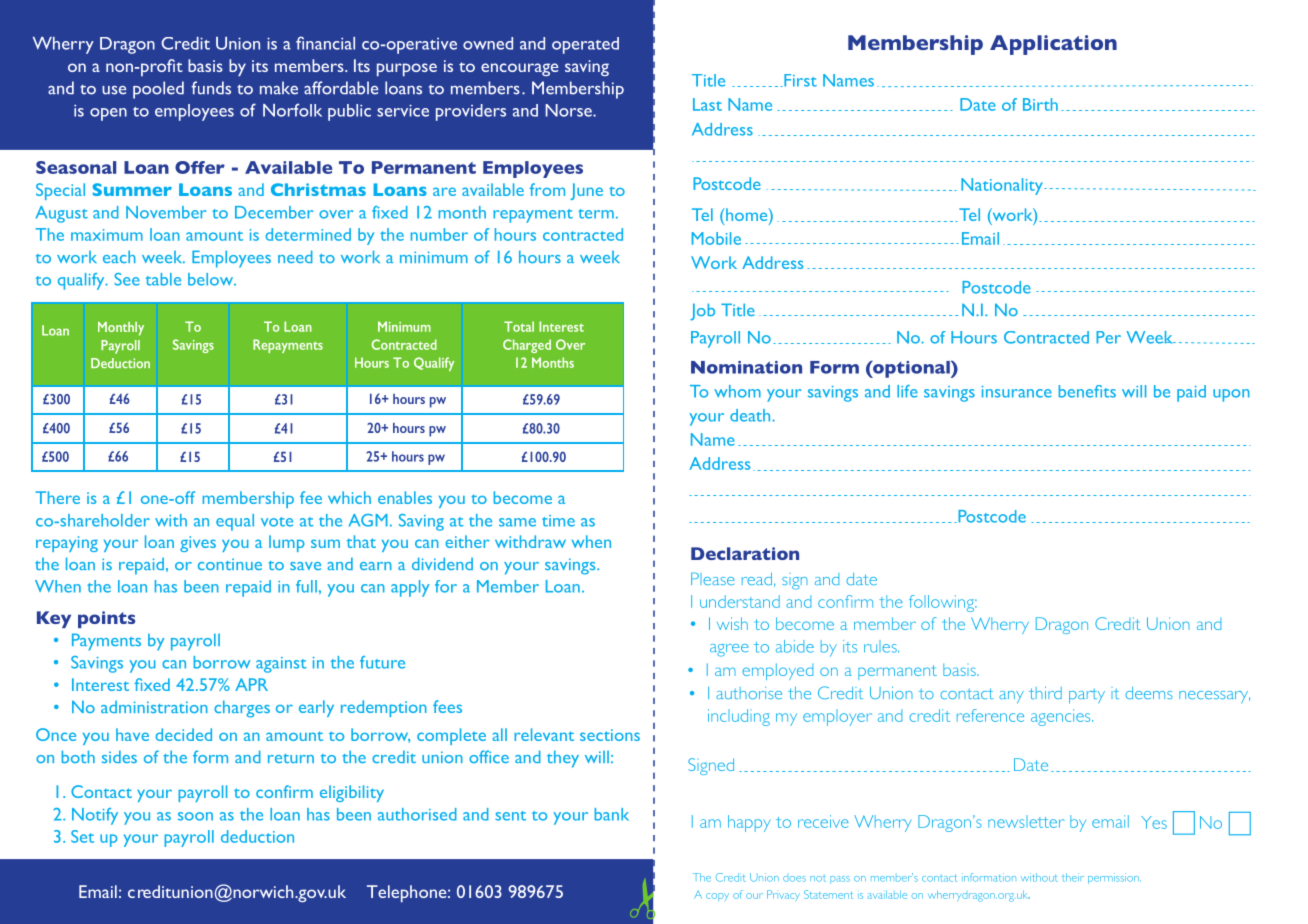 The image size is (1308, 924). What do you see at coordinates (211, 88) in the screenshot?
I see `funds` at bounding box center [211, 88].
